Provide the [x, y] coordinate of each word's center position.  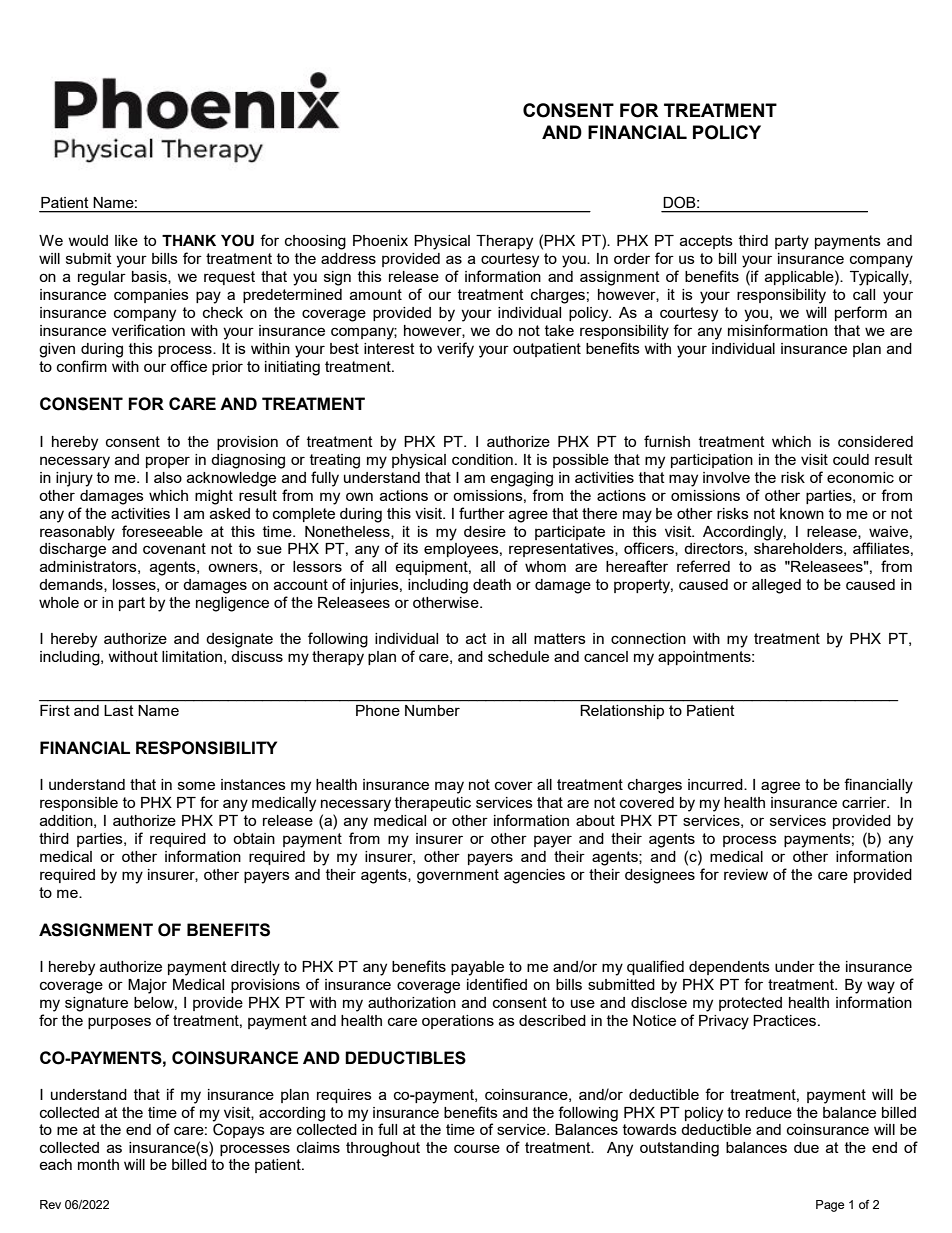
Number [432, 710]
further [482, 513]
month [98, 1164]
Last [119, 710]
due [806, 1147]
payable [477, 968]
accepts [706, 242]
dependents [729, 968]
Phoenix [380, 240]
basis [150, 277]
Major [147, 986]
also [168, 477]
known [802, 513]
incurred [716, 784]
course [477, 1148]
